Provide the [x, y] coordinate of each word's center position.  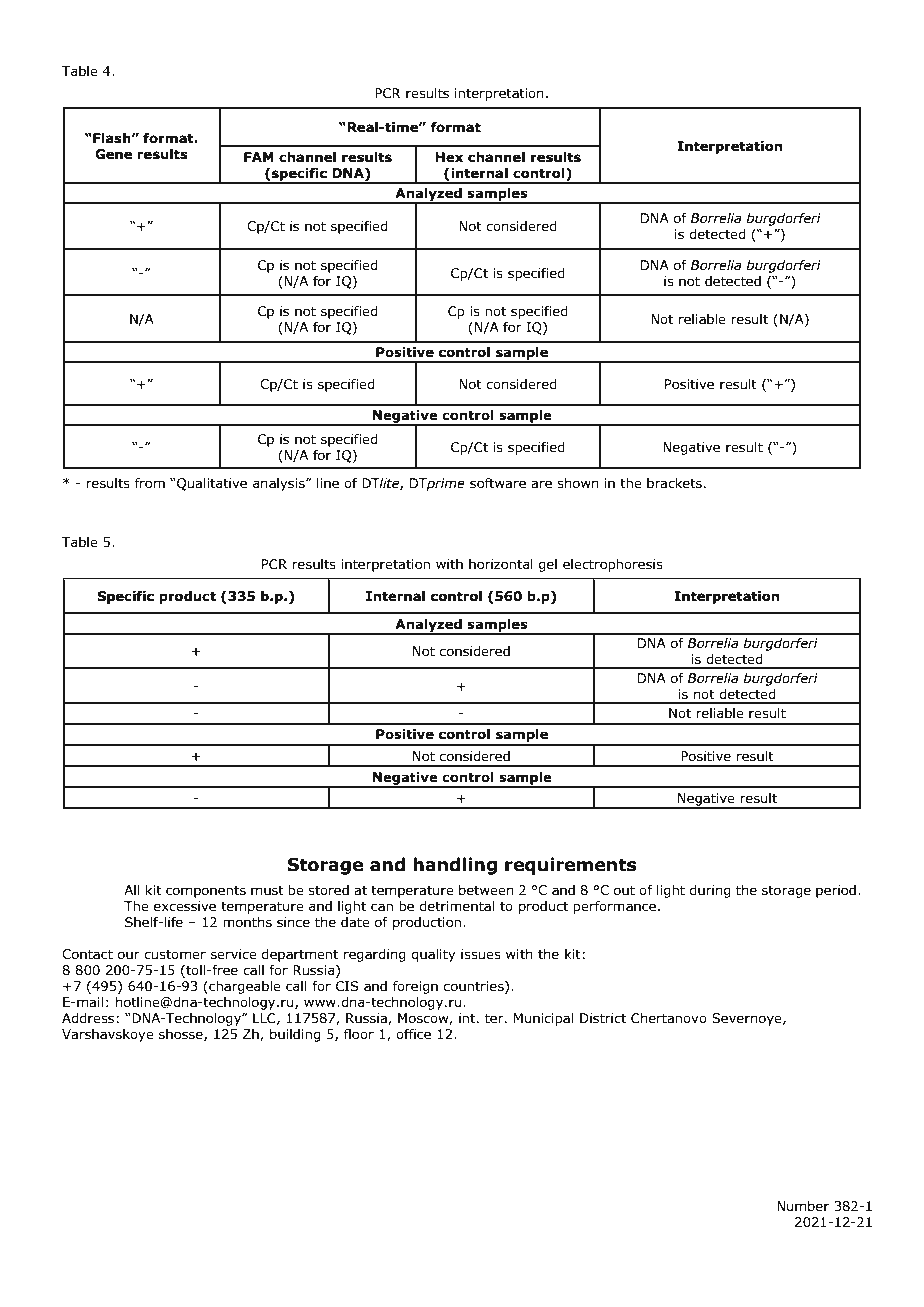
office [413, 1034]
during [710, 891]
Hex [449, 157]
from [150, 483]
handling [455, 866]
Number [803, 1206]
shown [578, 483]
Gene [113, 154]
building [295, 1035]
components [206, 891]
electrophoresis [613, 565]
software [498, 483]
